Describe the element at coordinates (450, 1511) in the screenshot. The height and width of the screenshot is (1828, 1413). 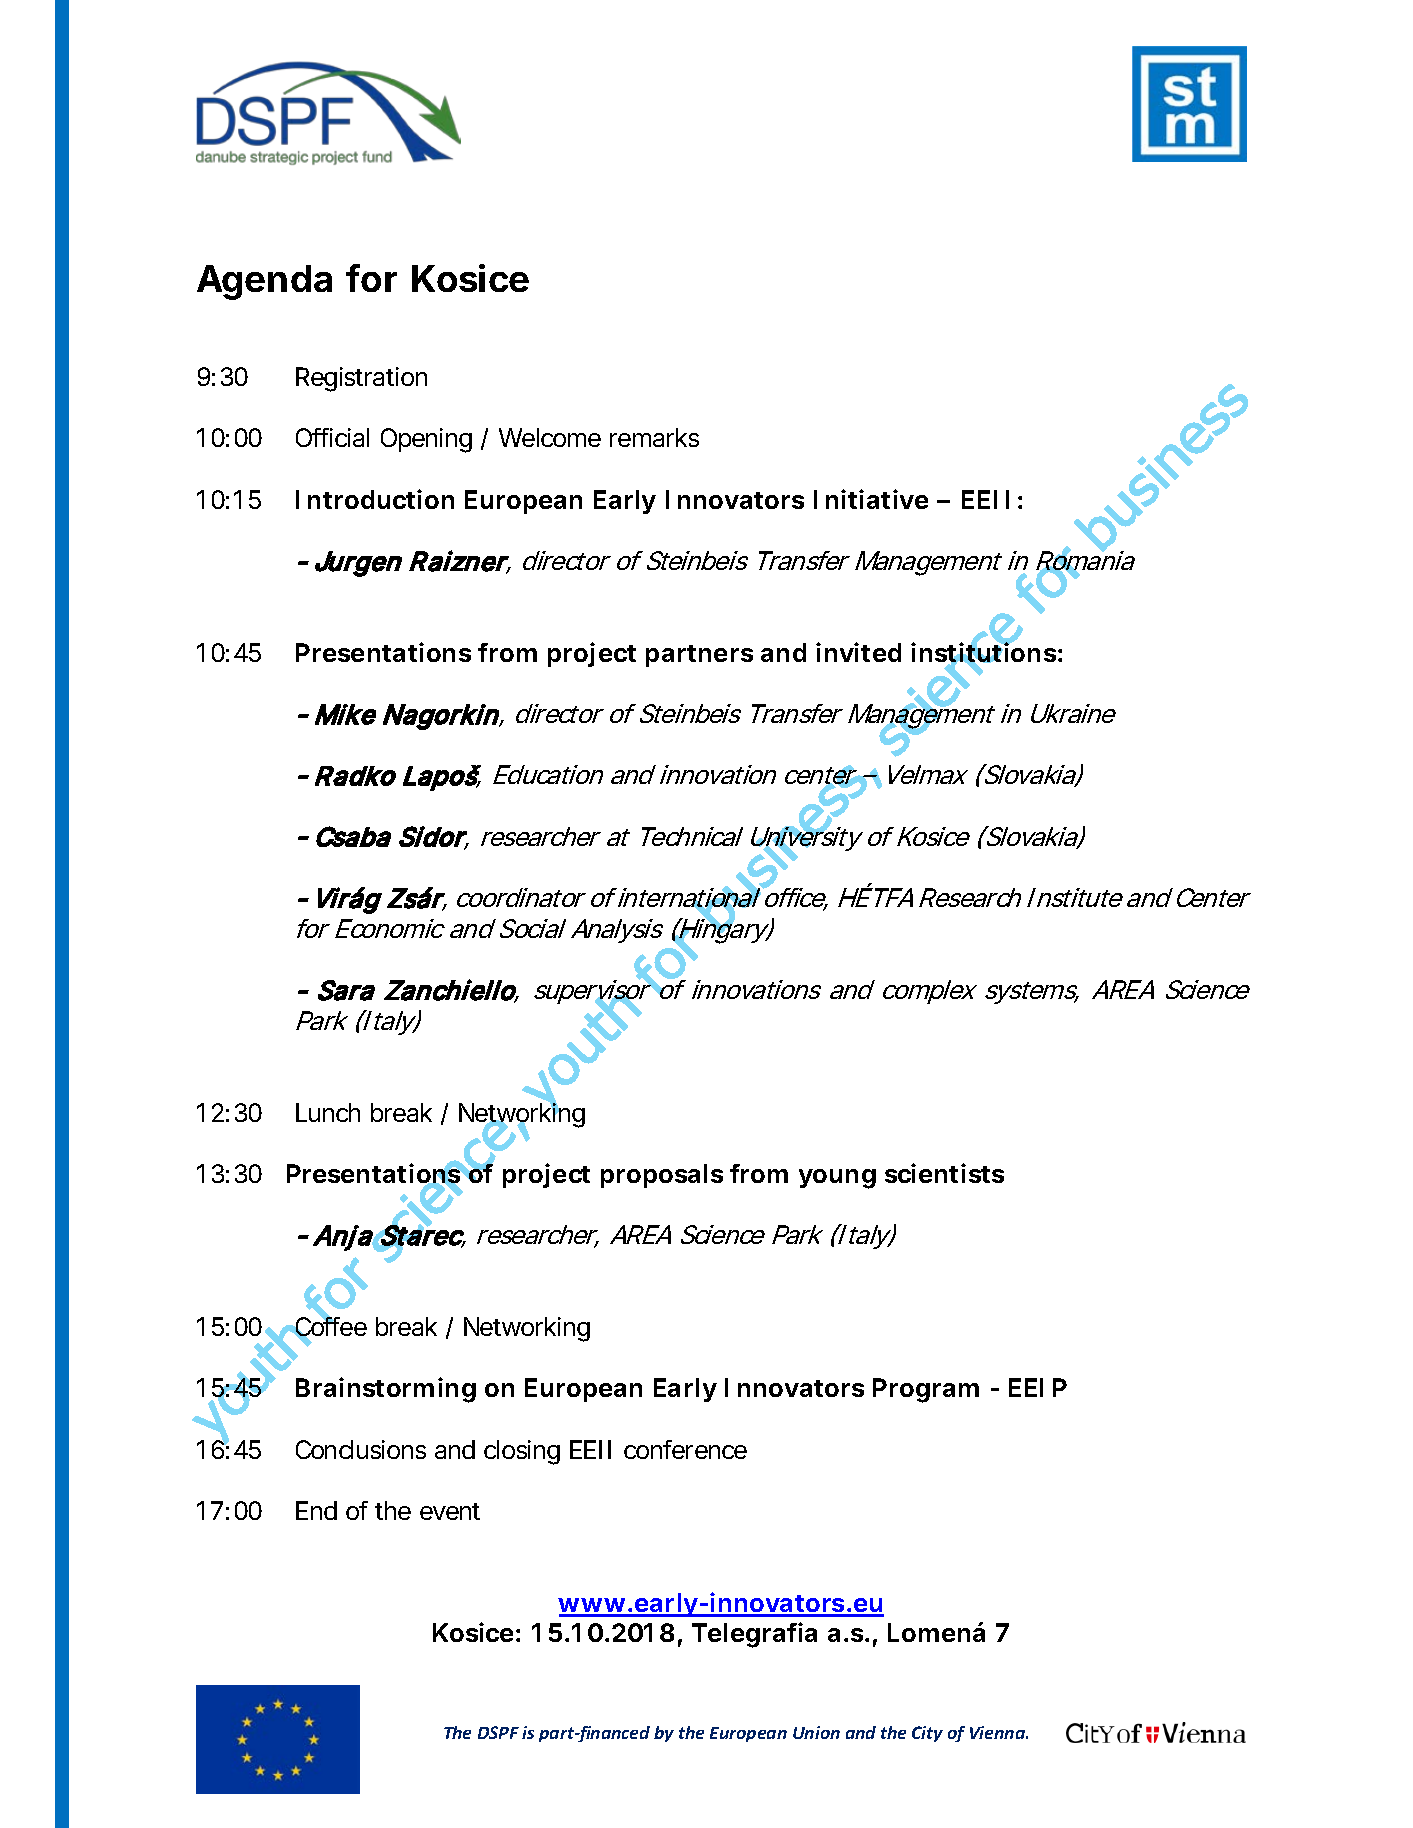
I see `event` at that location.
